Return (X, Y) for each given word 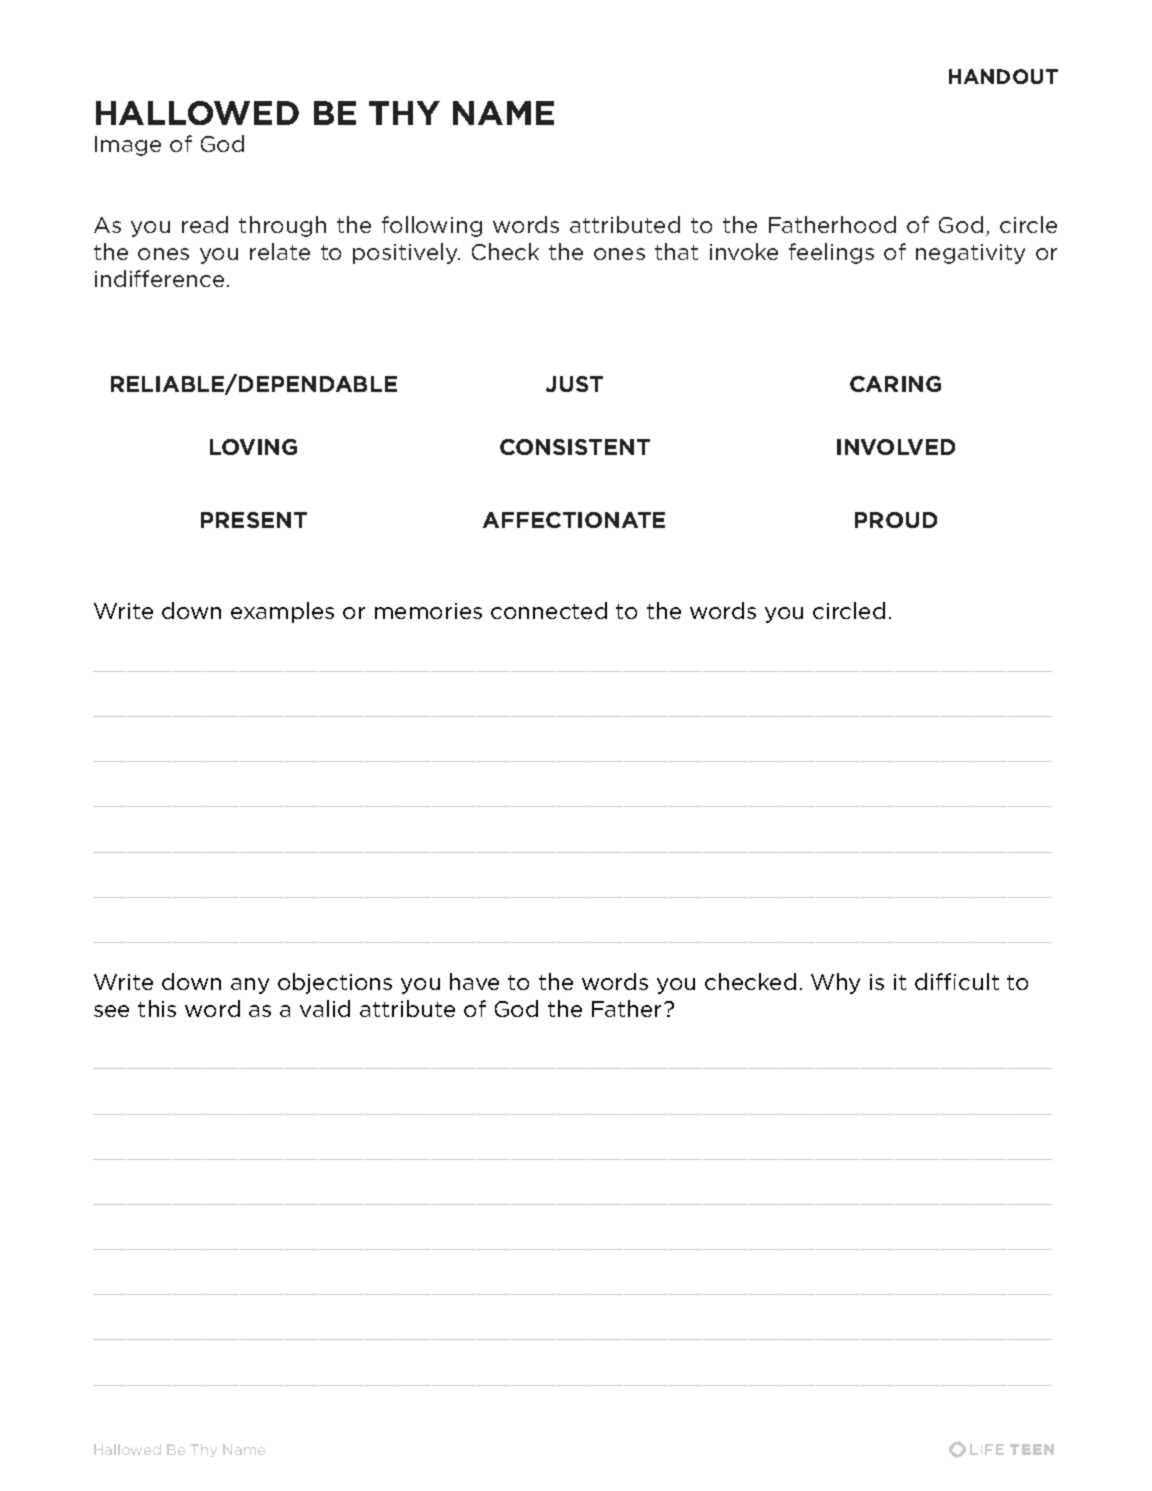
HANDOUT (1003, 76)
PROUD (896, 520)
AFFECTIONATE (574, 520)
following (432, 226)
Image (128, 146)
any (250, 986)
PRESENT (254, 520)
